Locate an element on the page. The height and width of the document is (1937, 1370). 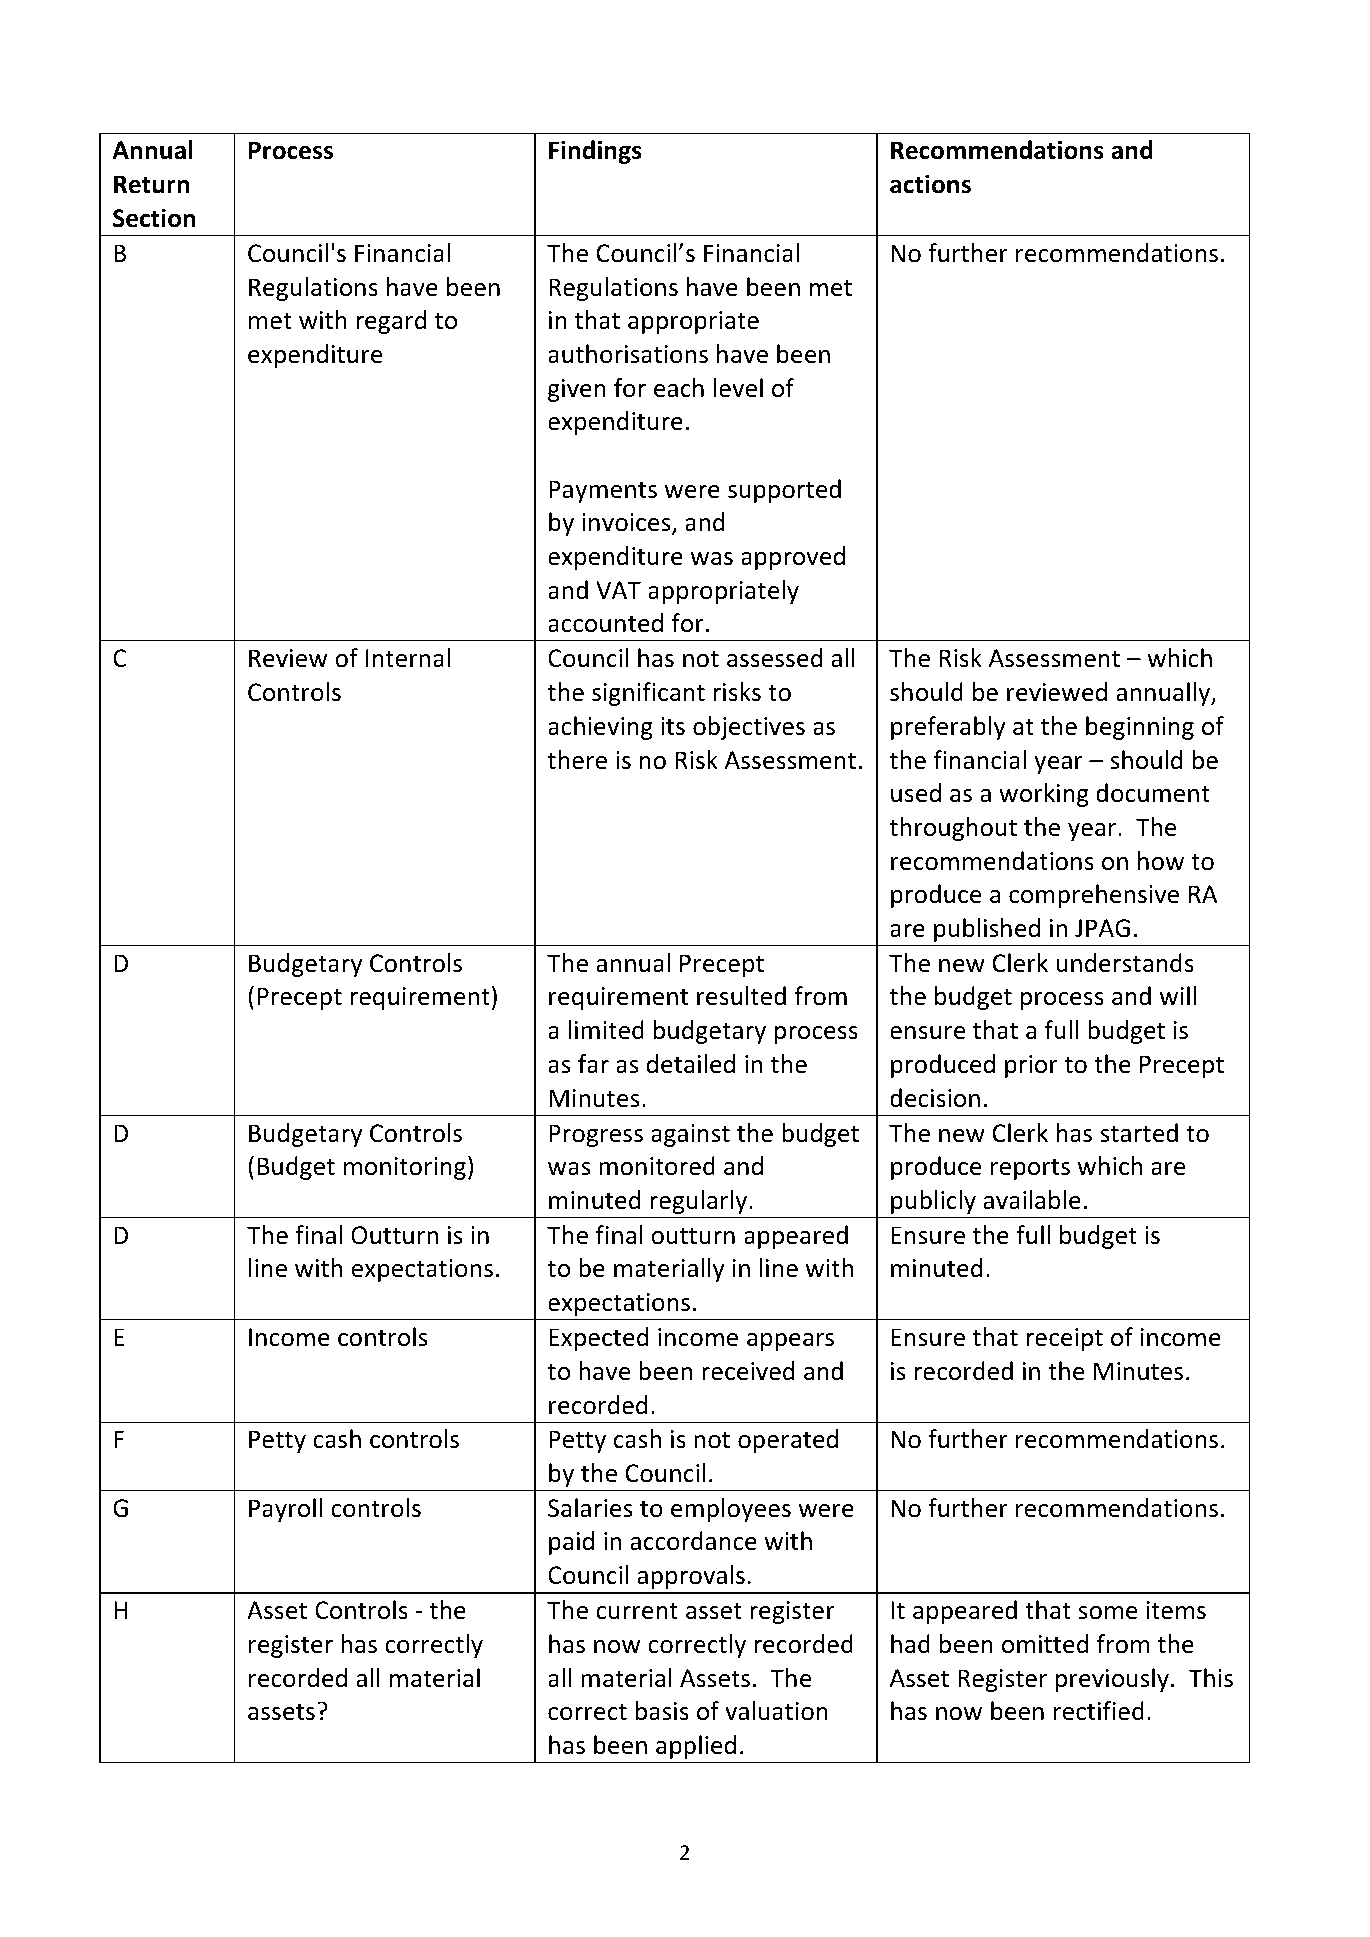
available is located at coordinates (1032, 1200).
